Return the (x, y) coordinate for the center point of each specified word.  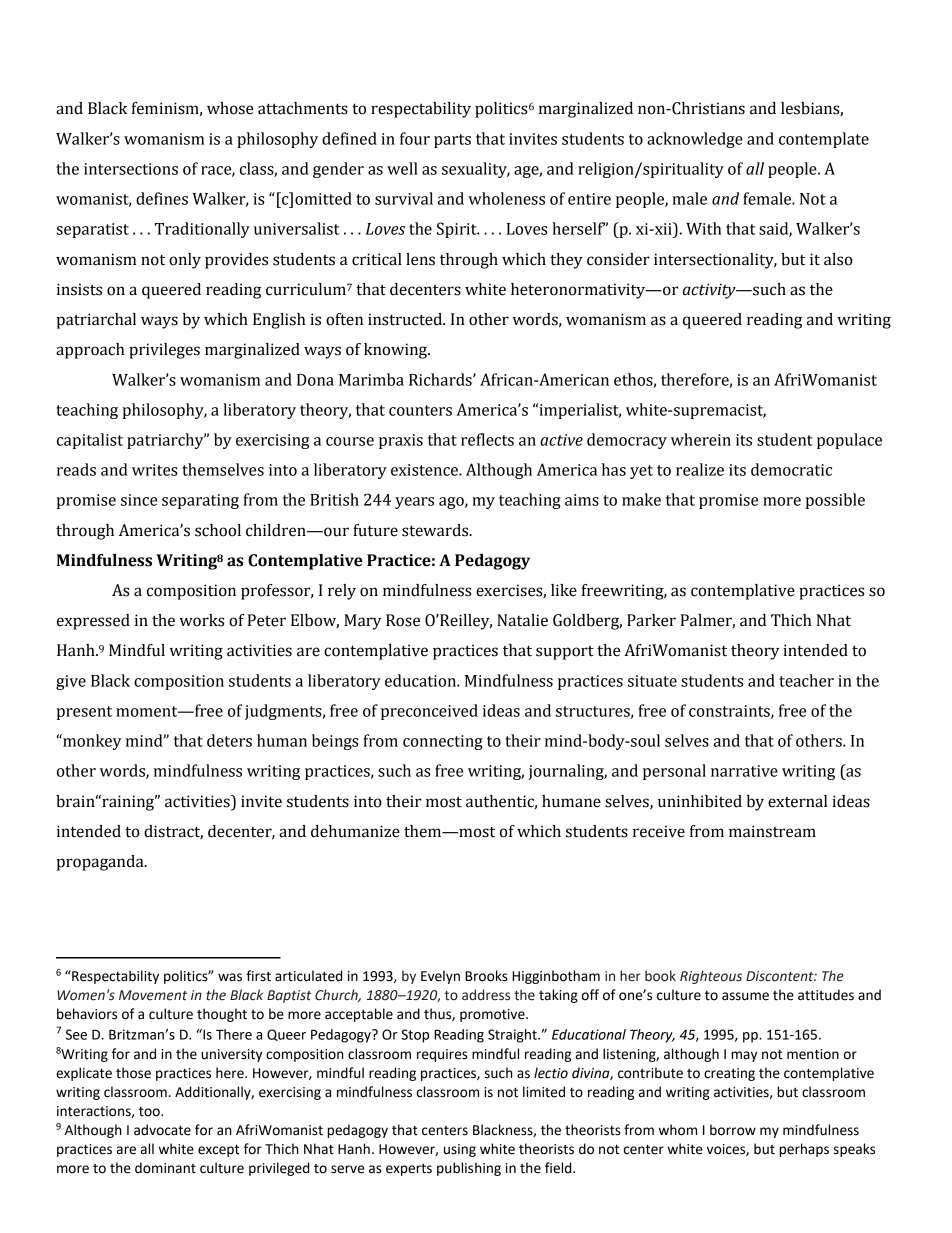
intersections (131, 169)
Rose (403, 620)
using (460, 1150)
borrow (733, 1130)
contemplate (824, 140)
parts (452, 141)
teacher (806, 680)
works (201, 620)
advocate (162, 1130)
